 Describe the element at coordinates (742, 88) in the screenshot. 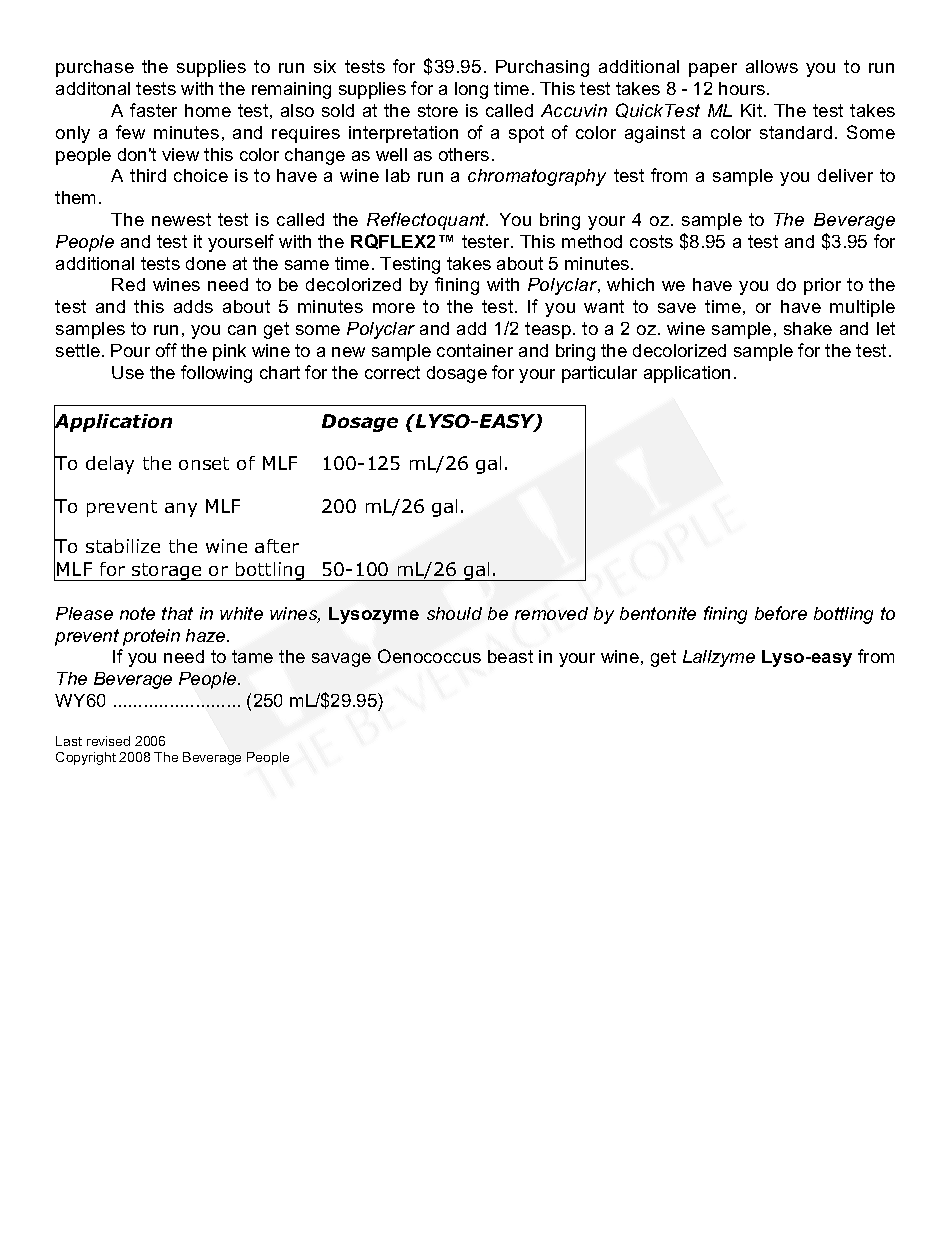

I see `hours` at that location.
